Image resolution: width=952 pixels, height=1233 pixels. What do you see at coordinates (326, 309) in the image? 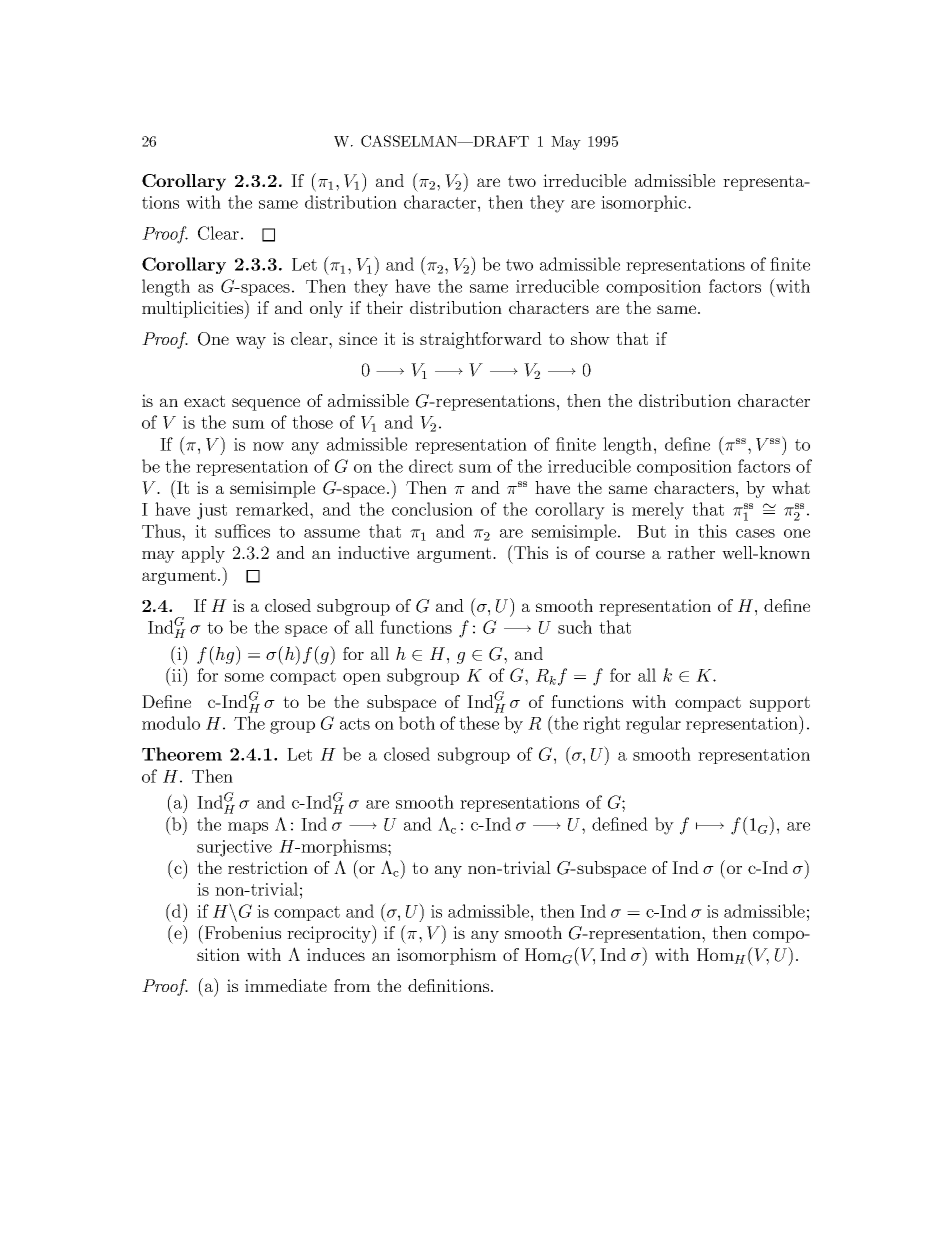
I see `only` at bounding box center [326, 309].
